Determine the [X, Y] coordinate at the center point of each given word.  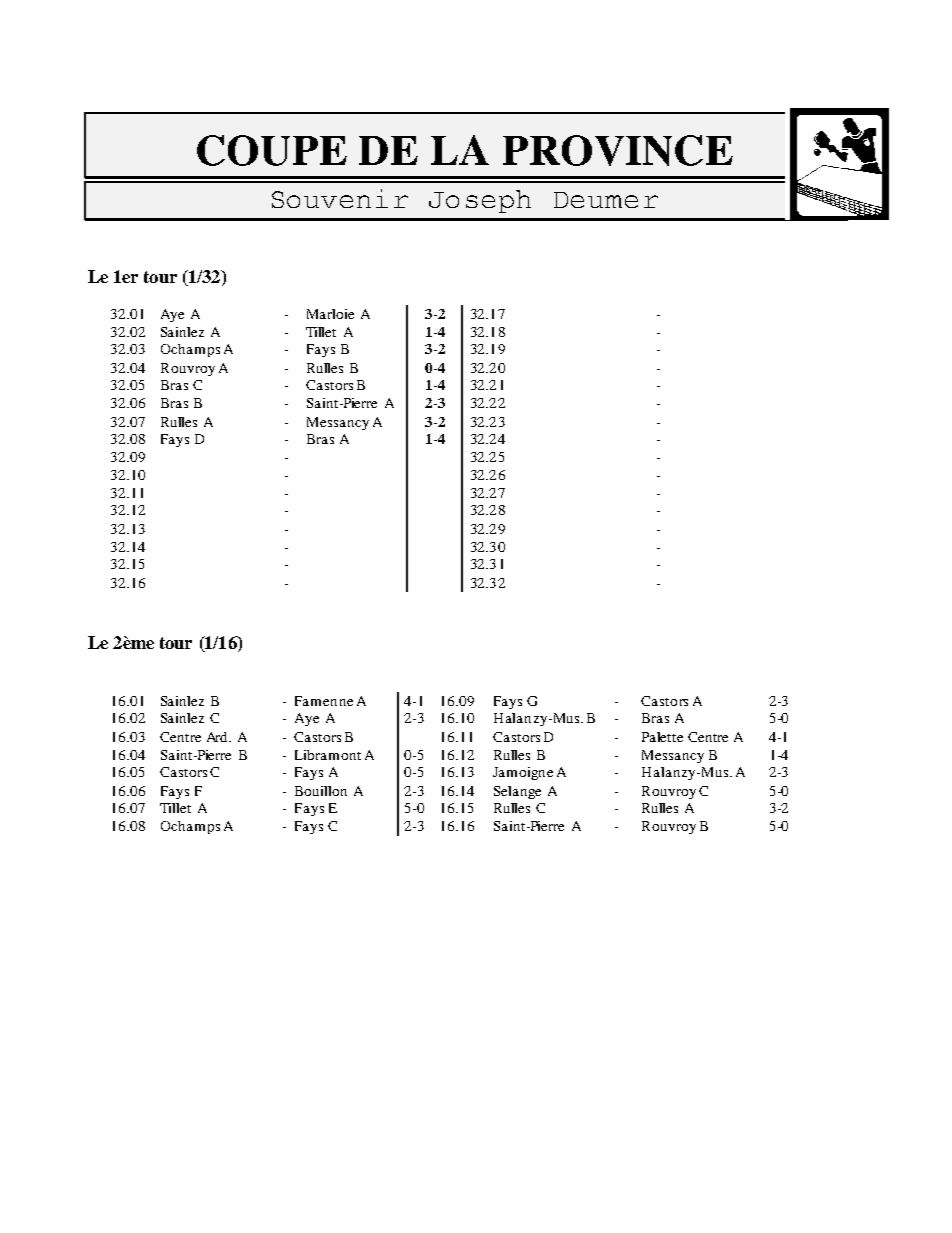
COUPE [272, 150]
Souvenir [340, 198]
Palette [662, 737]
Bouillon [321, 791]
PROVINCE [618, 150]
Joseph [480, 201]
